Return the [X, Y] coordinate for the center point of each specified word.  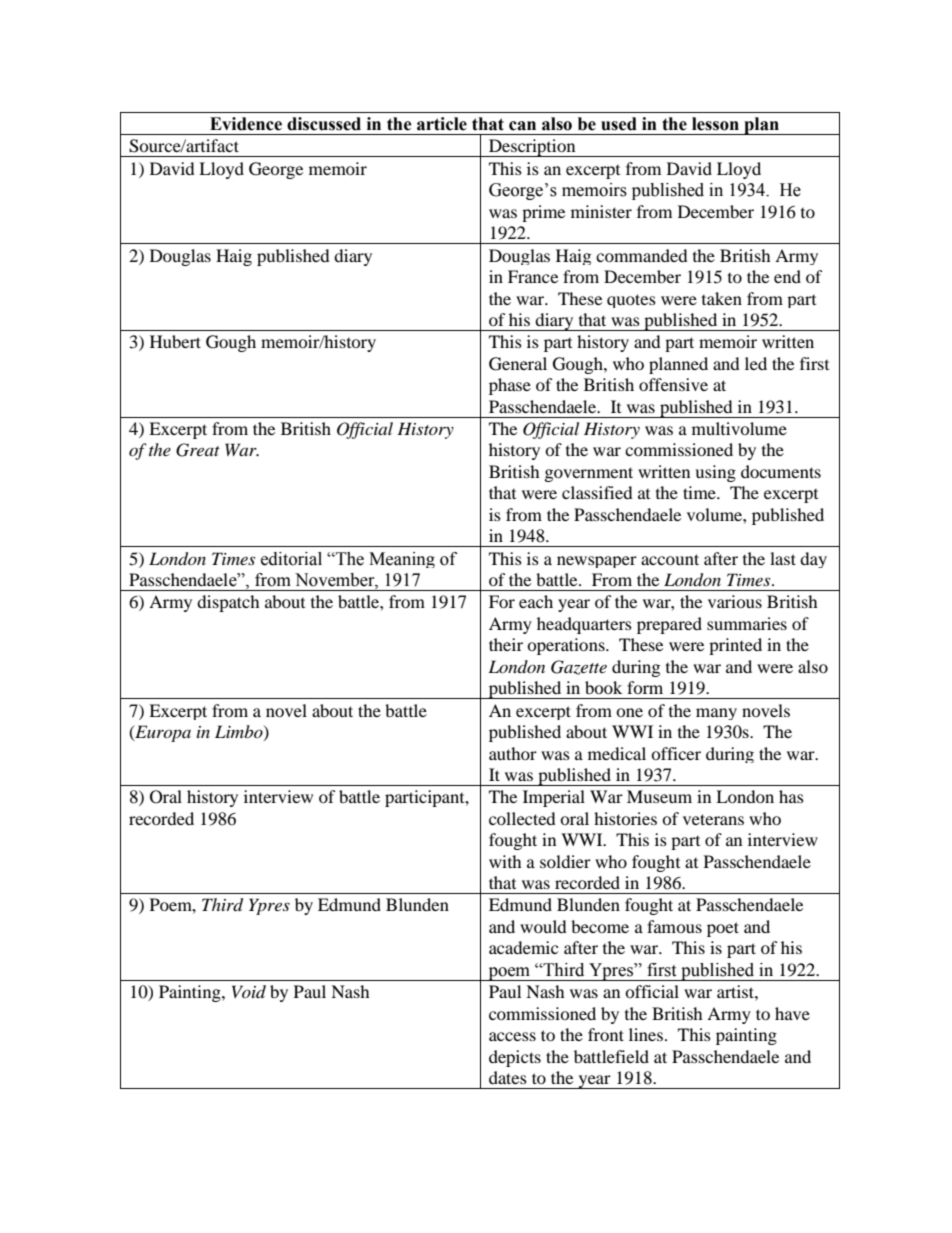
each [536, 601]
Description [532, 148]
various [735, 601]
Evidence [246, 124]
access [512, 1036]
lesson [715, 124]
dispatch [228, 603]
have [792, 1013]
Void [249, 991]
